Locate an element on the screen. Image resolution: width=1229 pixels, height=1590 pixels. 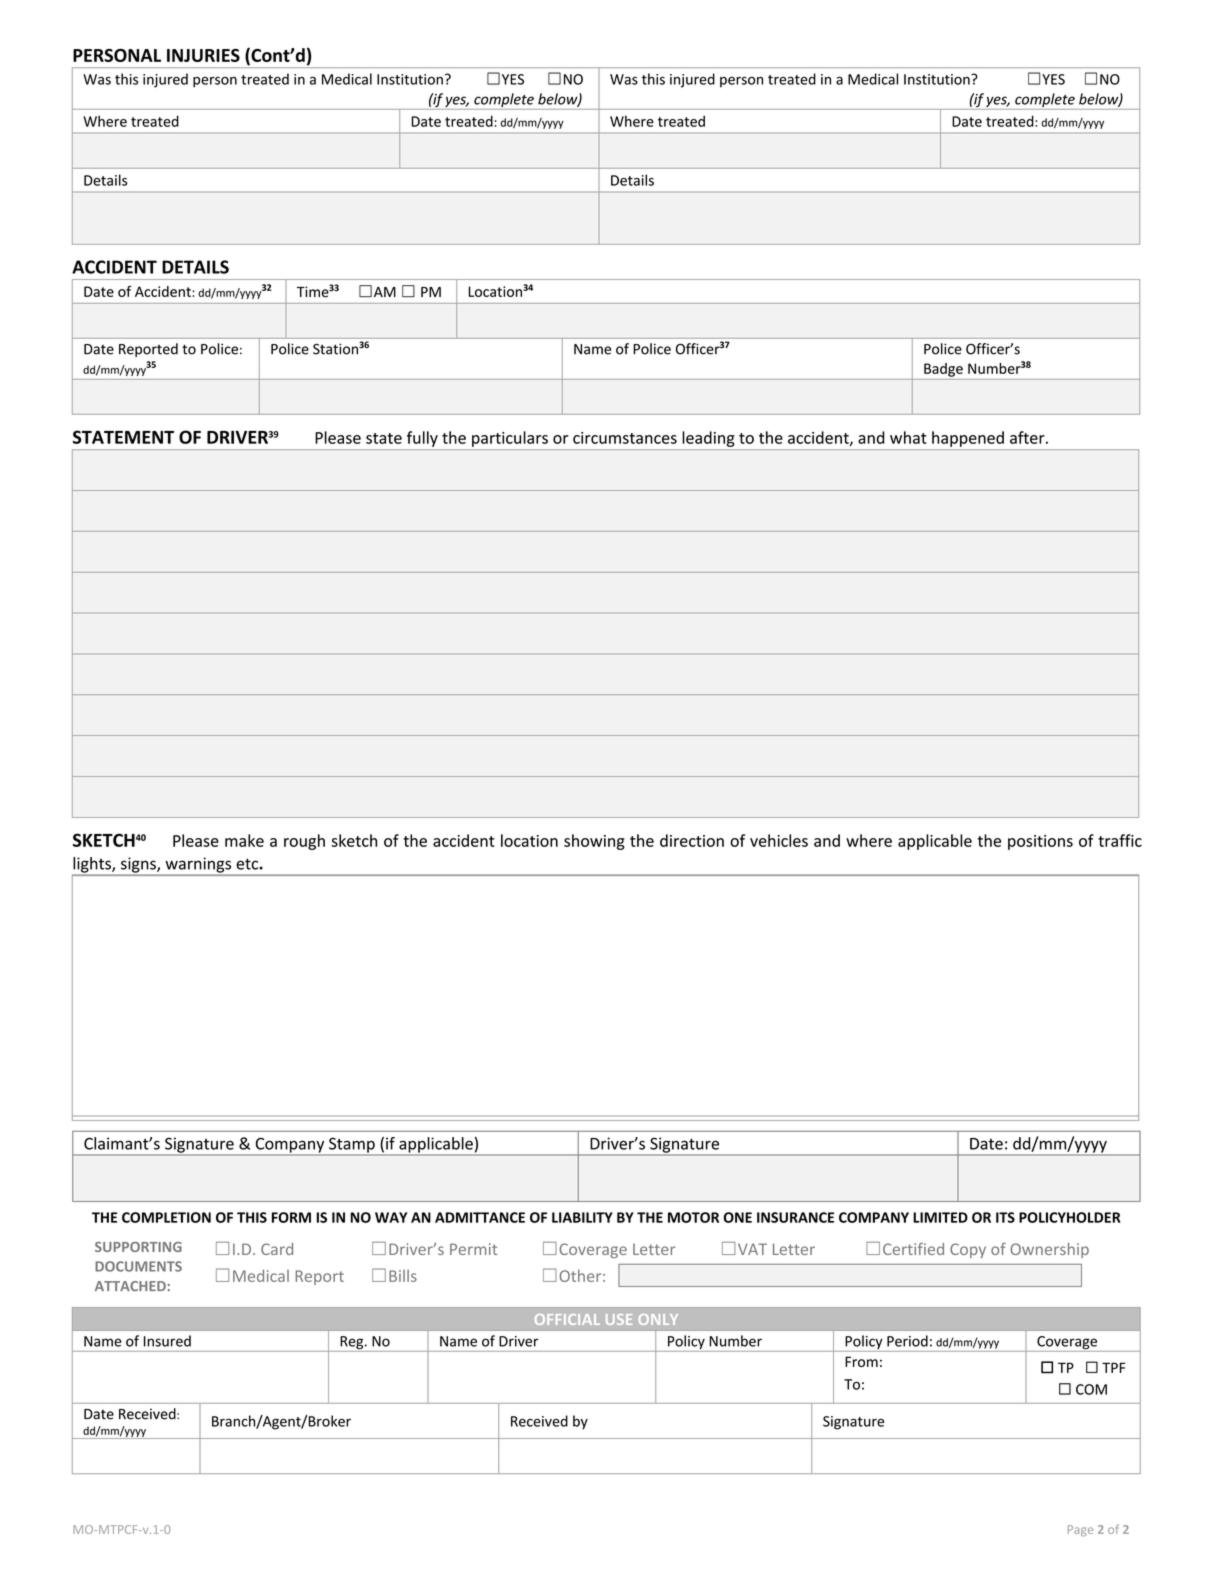
circumstances is located at coordinates (625, 438).
